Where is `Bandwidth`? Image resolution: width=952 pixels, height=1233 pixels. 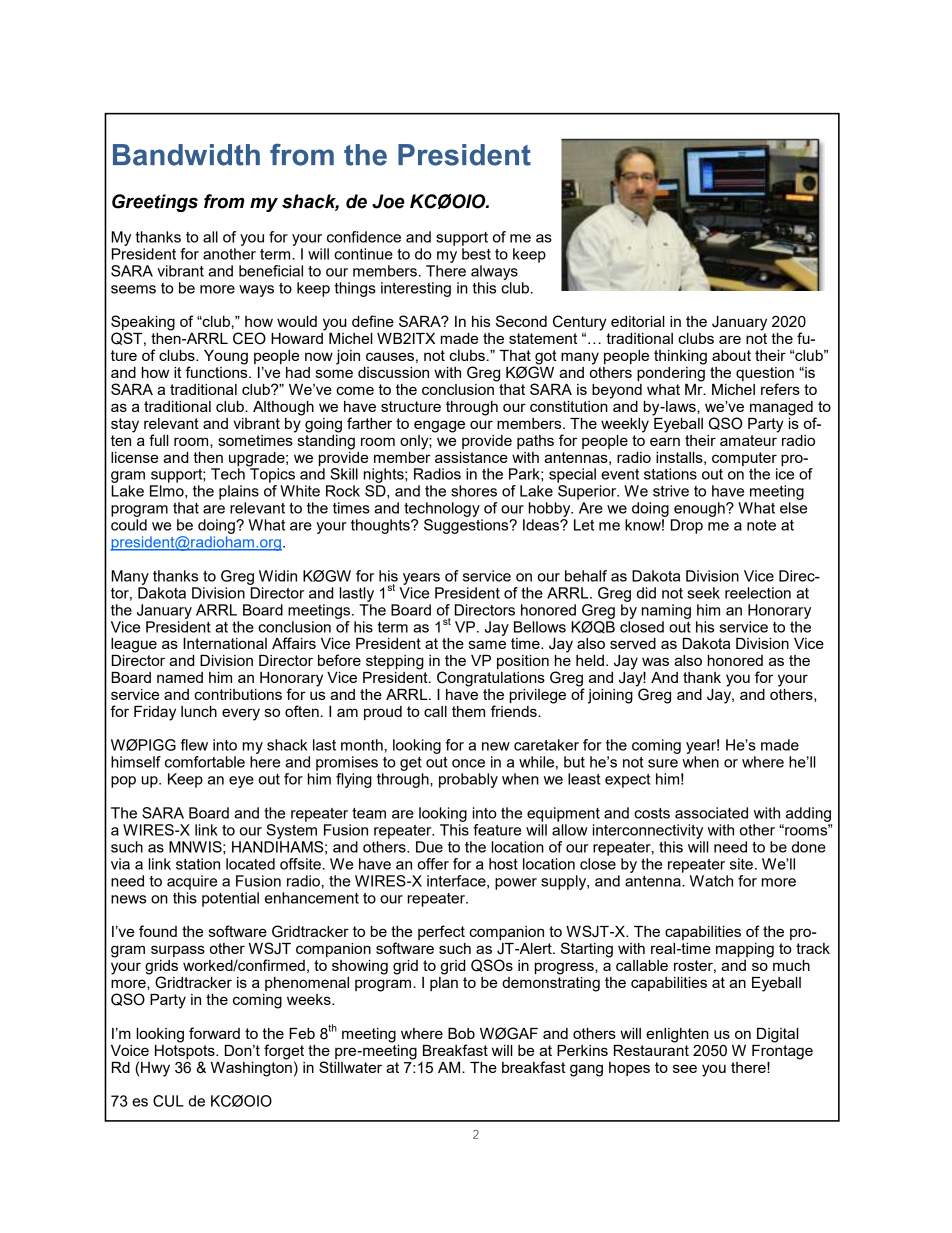 Bandwidth is located at coordinates (186, 155).
